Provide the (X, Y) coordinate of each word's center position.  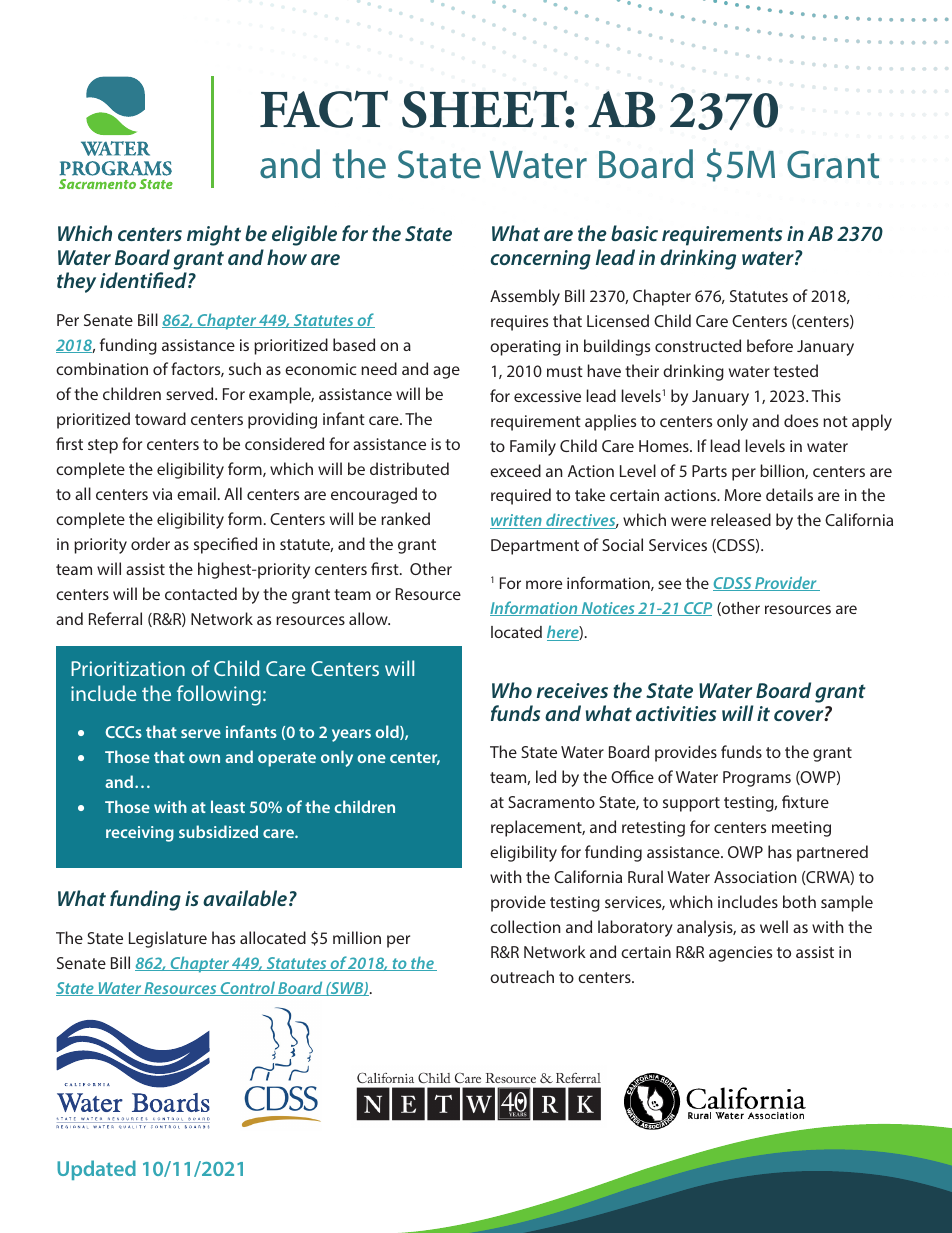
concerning (541, 260)
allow (369, 618)
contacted (201, 593)
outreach (522, 976)
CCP (697, 609)
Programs (757, 779)
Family (533, 447)
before (770, 345)
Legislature (168, 939)
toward (160, 418)
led (546, 776)
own (204, 758)
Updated (96, 1170)
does (801, 420)
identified (144, 280)
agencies (740, 954)
